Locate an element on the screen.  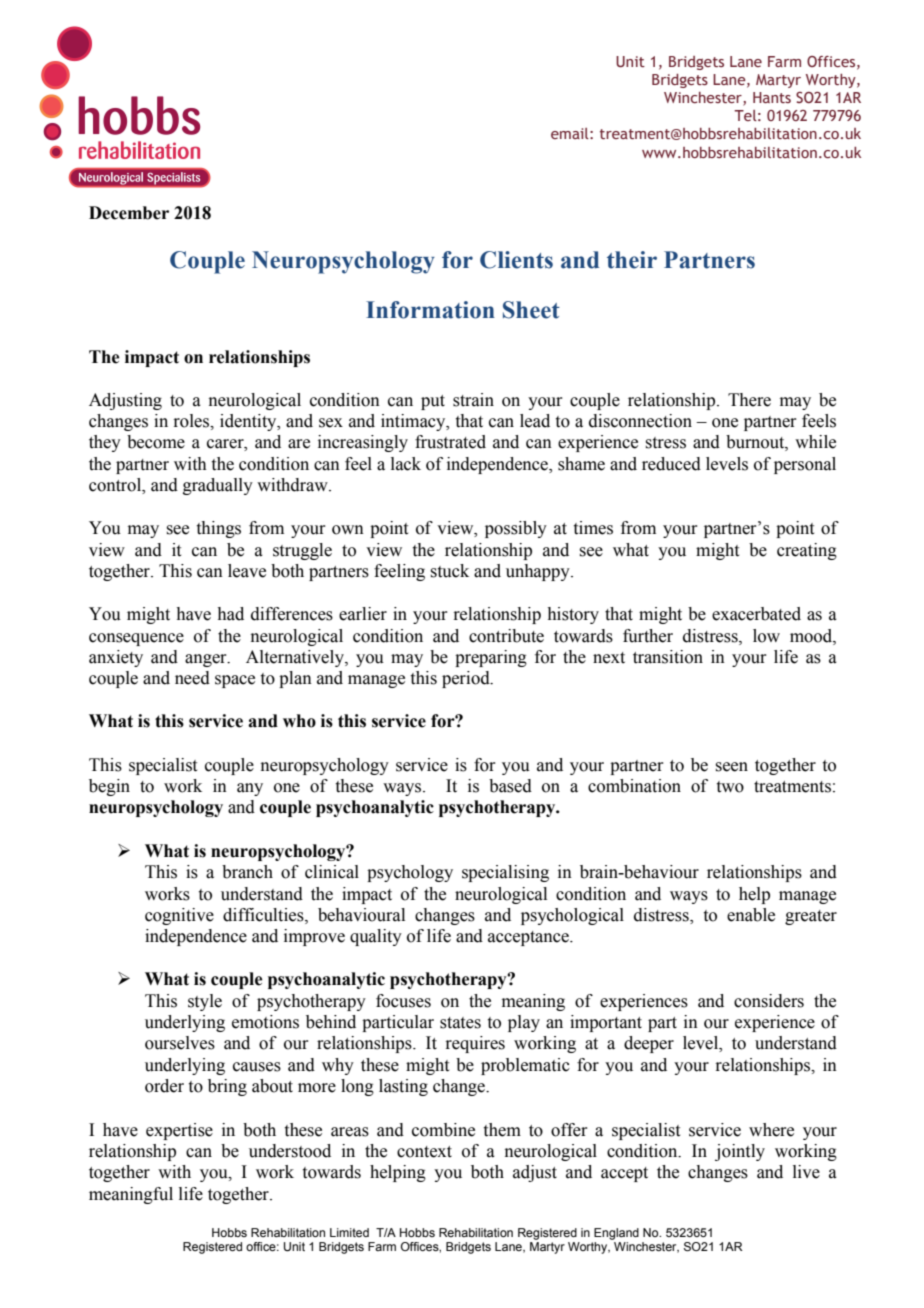
identity is located at coordinates (249, 422).
